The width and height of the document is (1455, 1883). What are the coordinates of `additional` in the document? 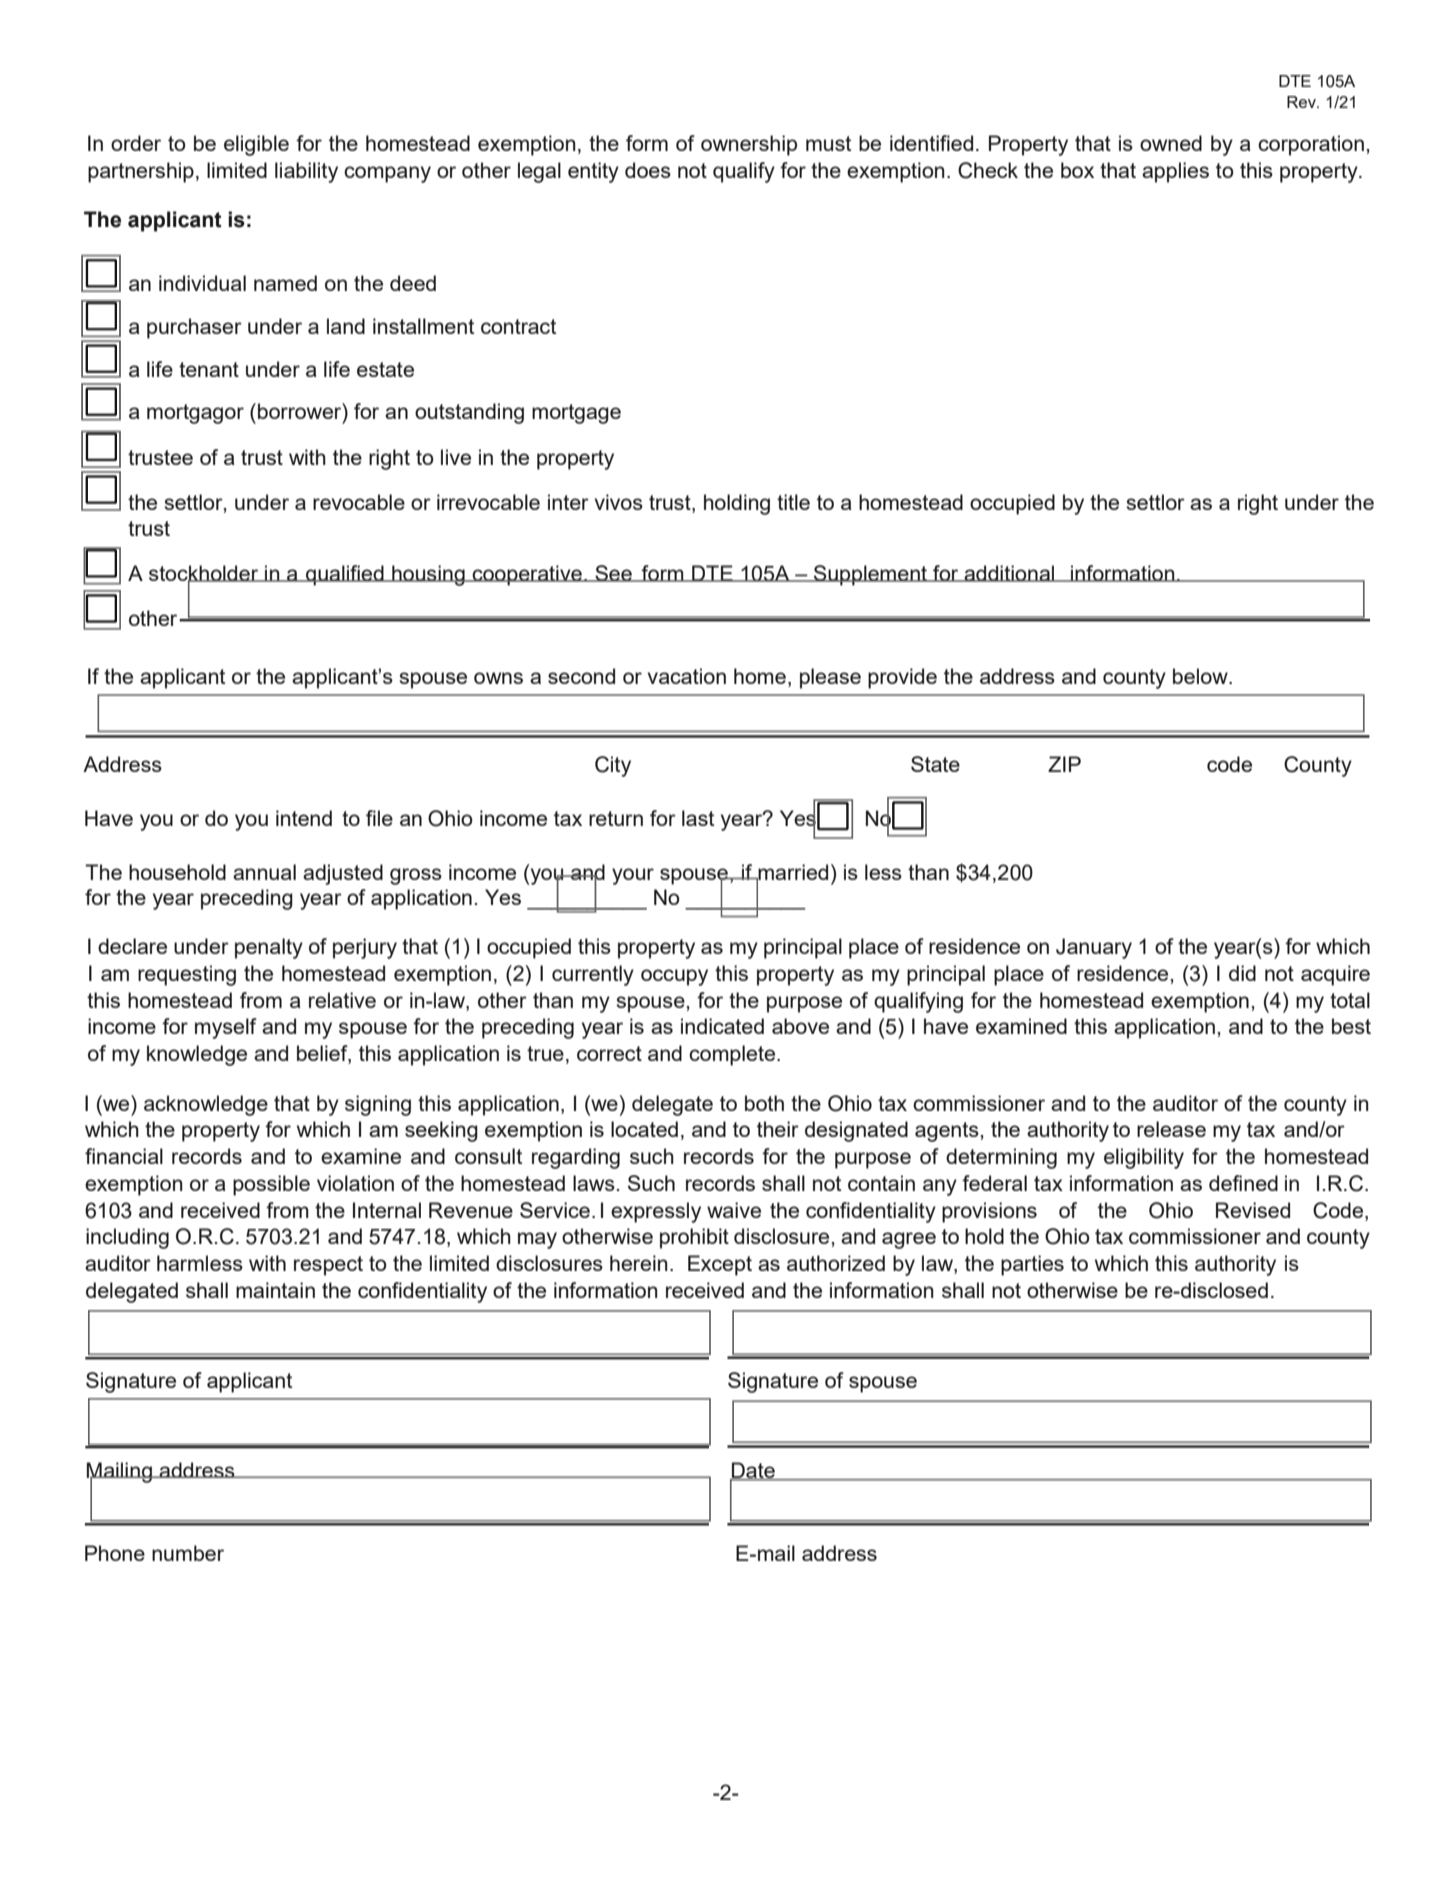 It's located at (1009, 573).
